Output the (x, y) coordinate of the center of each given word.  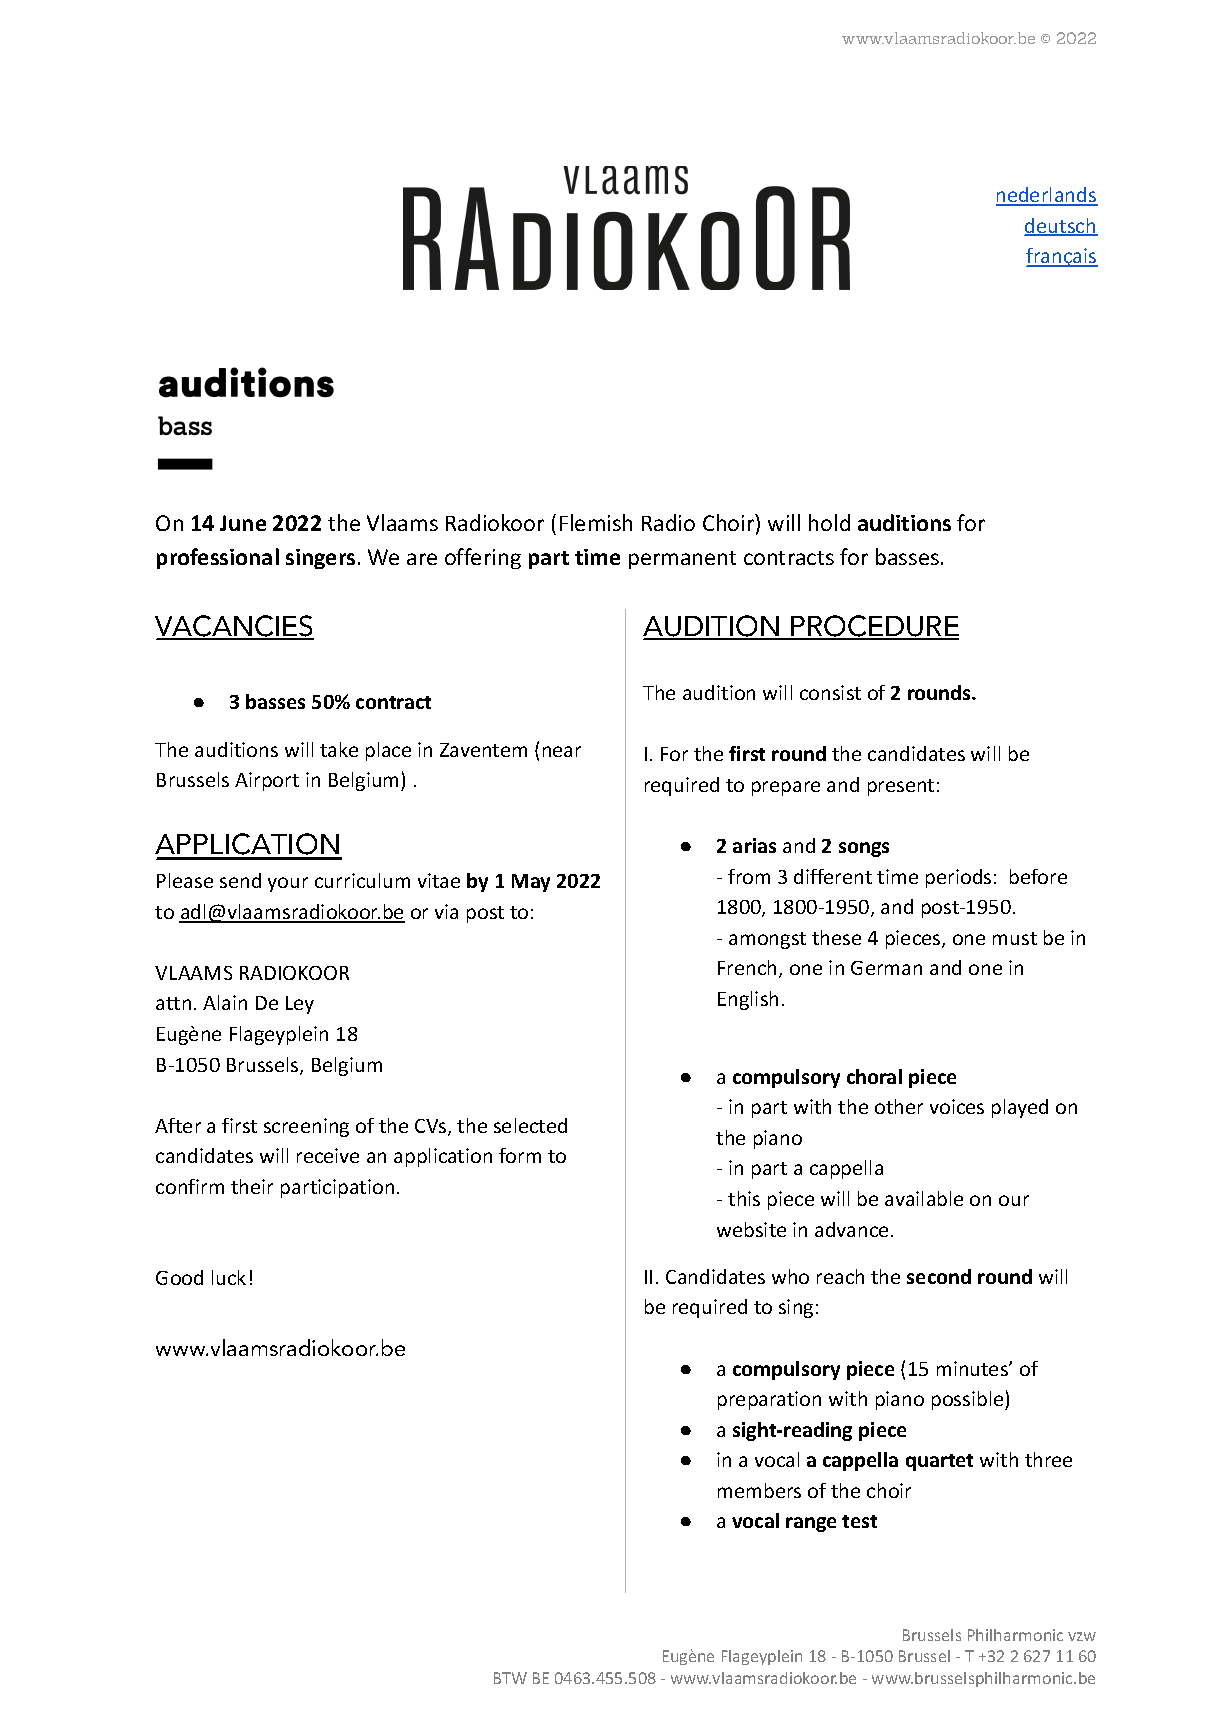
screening (306, 1127)
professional (218, 558)
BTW (510, 1678)
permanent (682, 560)
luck (229, 1277)
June (243, 523)
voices (957, 1106)
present (901, 787)
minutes (973, 1368)
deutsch (1061, 227)
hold (829, 522)
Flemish (596, 522)
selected (530, 1125)
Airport (267, 781)
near (562, 751)
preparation (769, 1400)
